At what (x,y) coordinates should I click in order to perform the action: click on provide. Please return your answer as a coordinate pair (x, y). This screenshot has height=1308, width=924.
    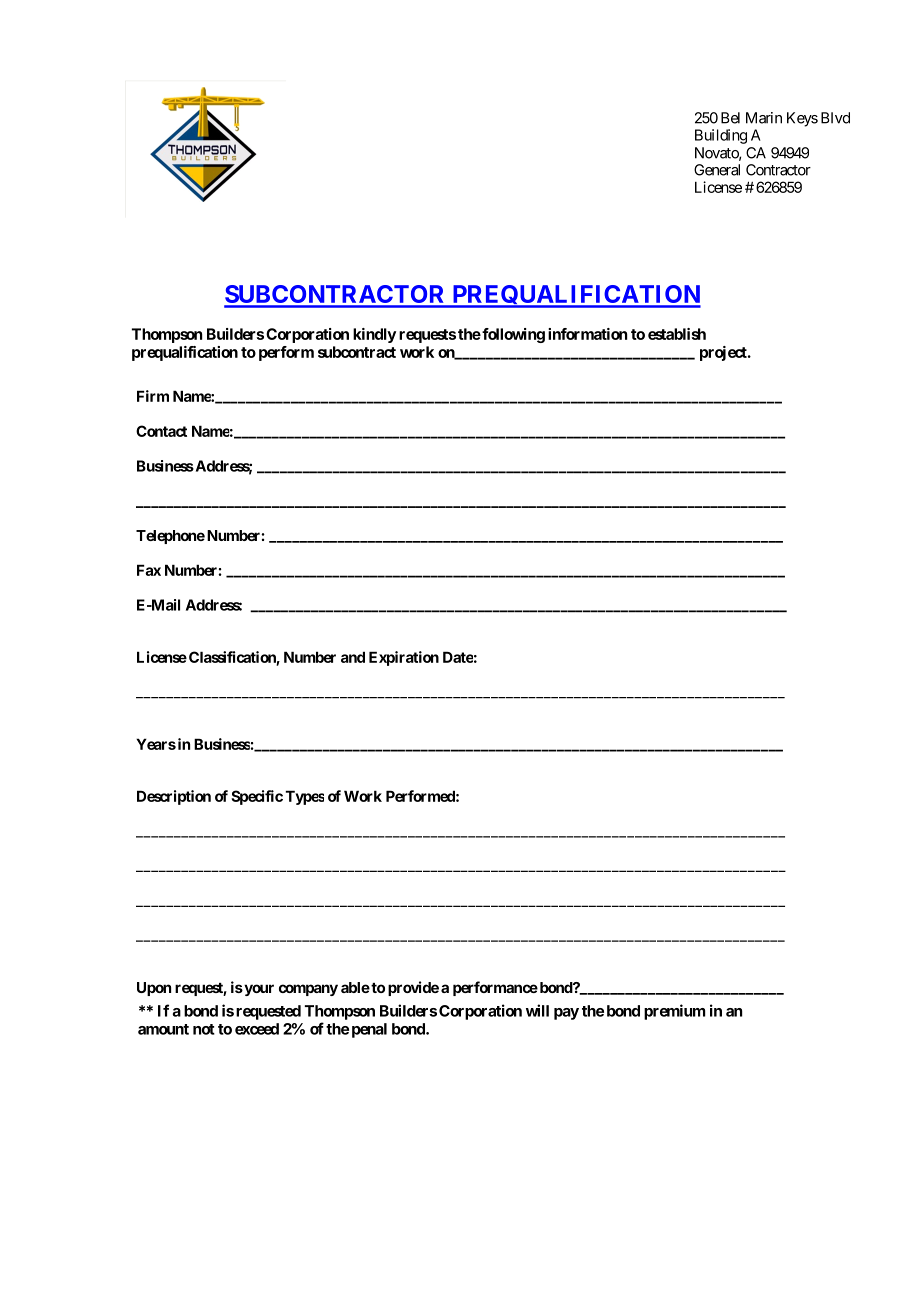
    Looking at the image, I should click on (413, 988).
